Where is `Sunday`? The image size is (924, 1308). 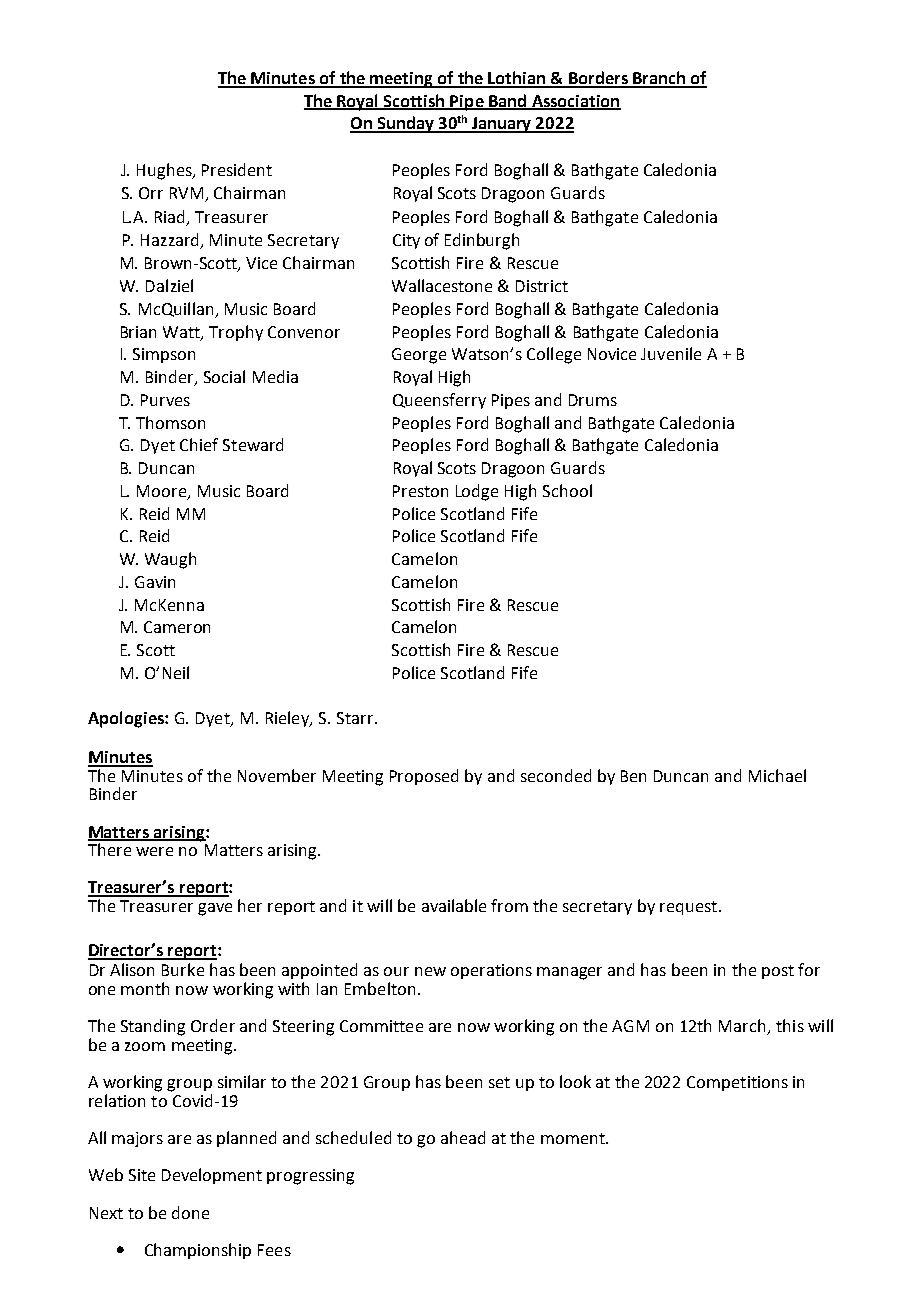
Sunday is located at coordinates (405, 124).
